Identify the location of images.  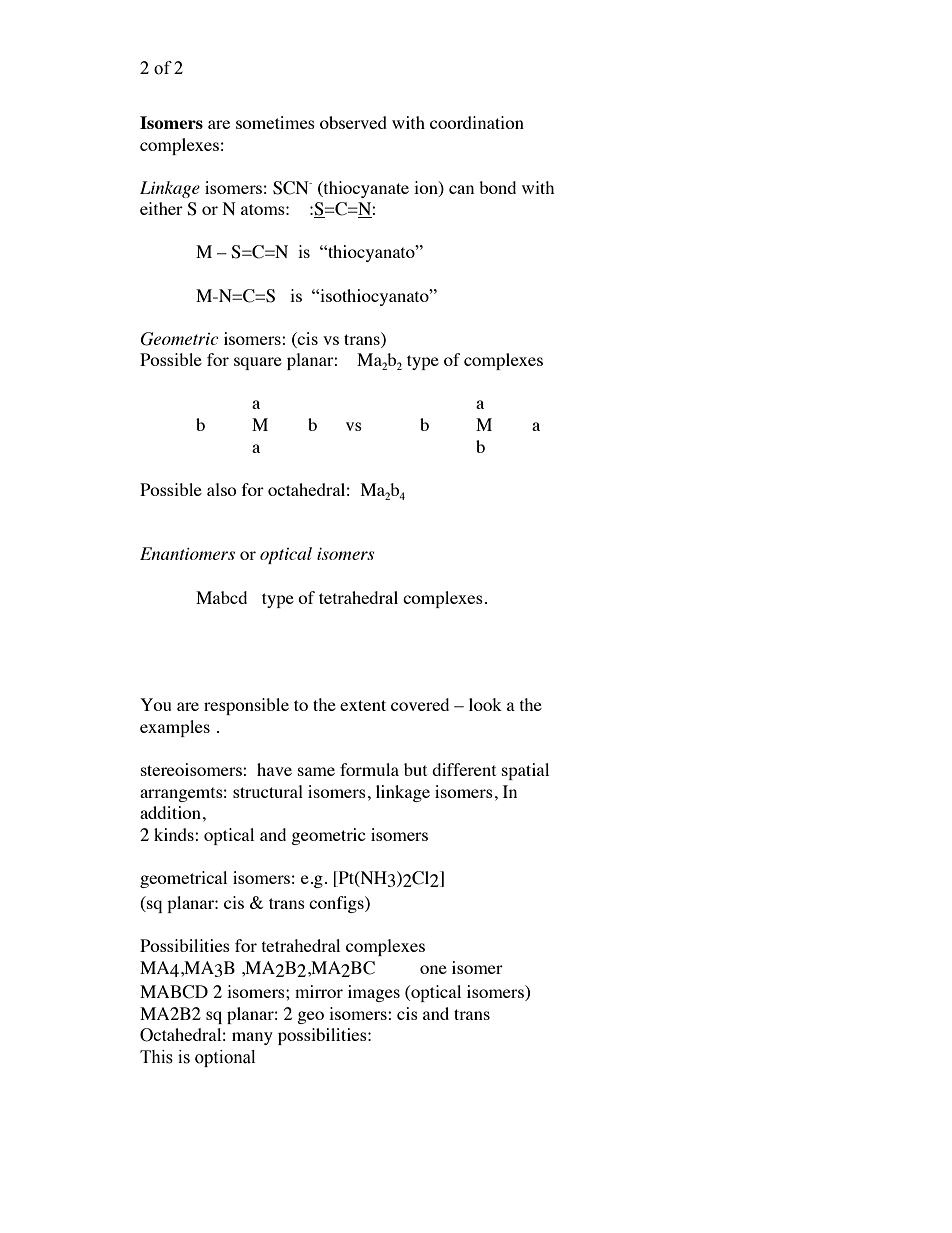
(374, 993).
